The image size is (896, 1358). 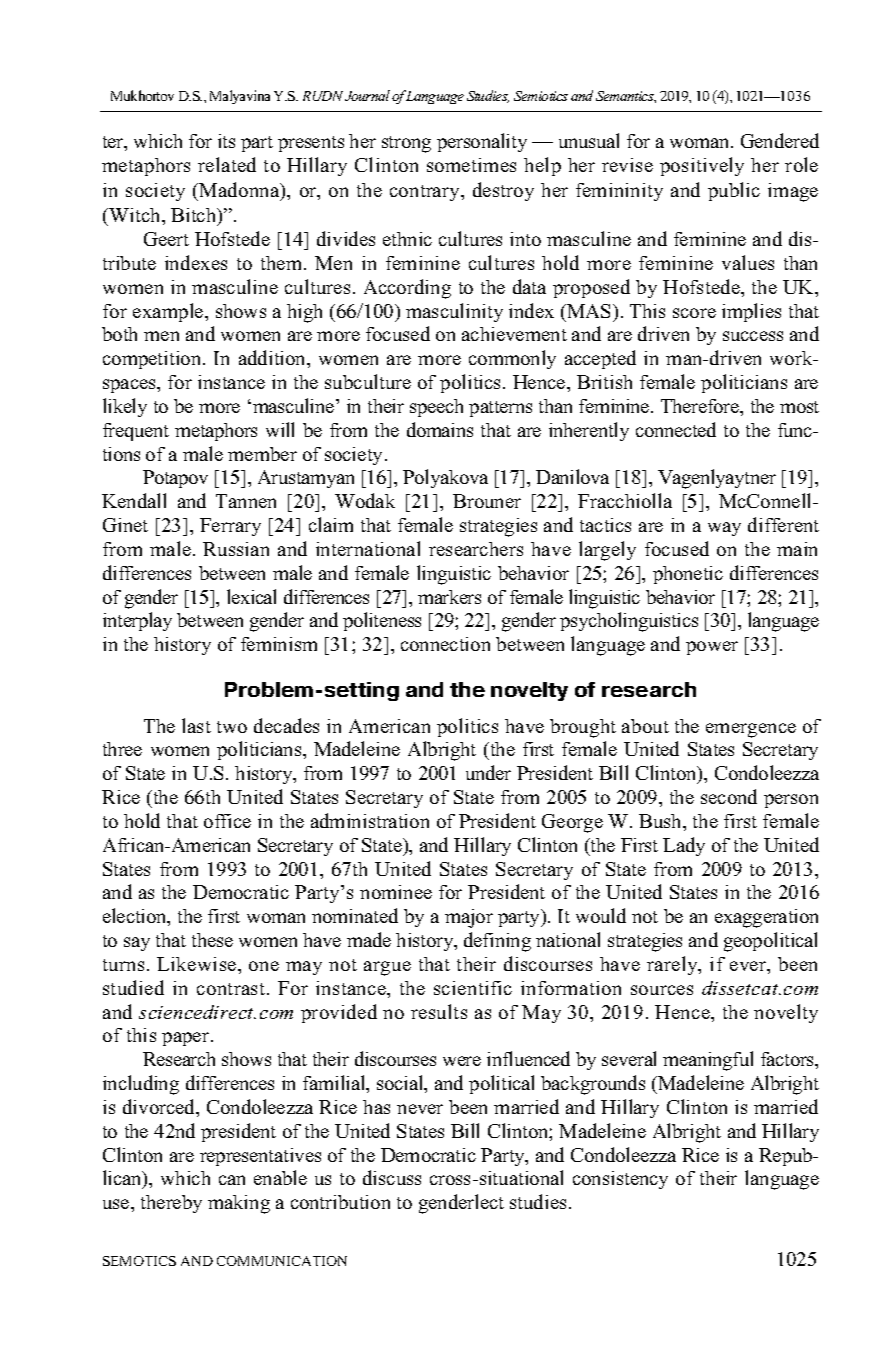 I want to click on power, so click(x=712, y=648).
